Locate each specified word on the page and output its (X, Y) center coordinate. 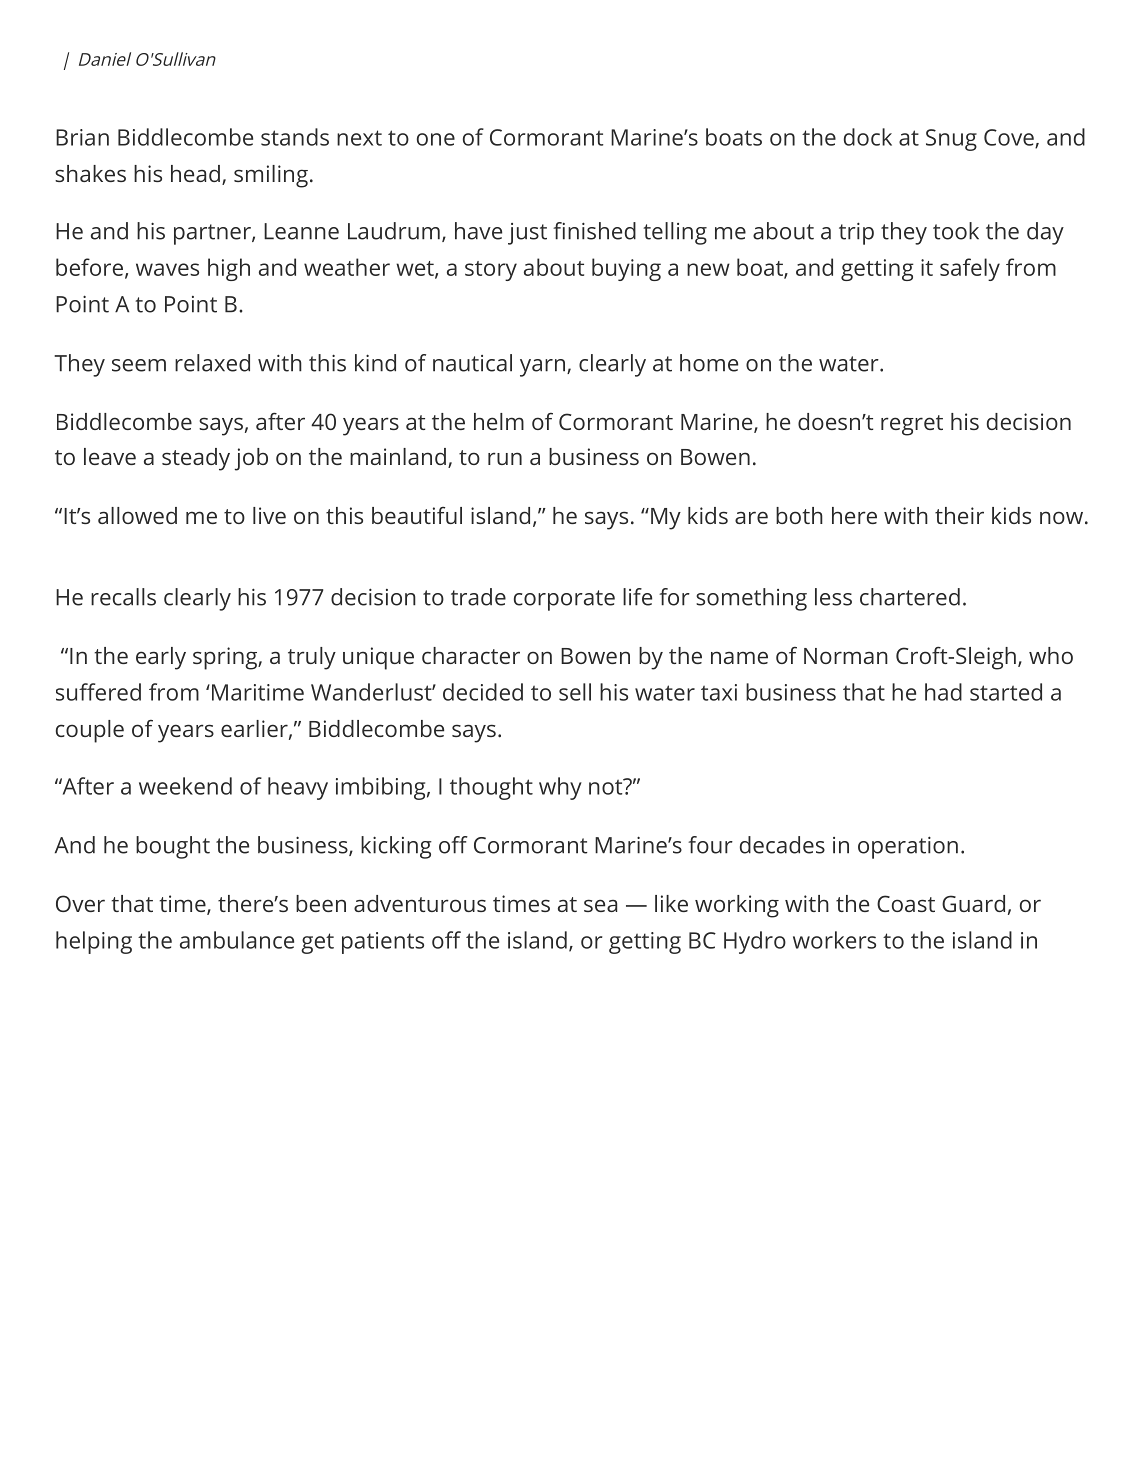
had (943, 692)
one (436, 139)
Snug (951, 140)
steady (196, 459)
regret (912, 425)
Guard (973, 903)
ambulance (237, 940)
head (195, 173)
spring (226, 658)
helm (499, 421)
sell (575, 692)
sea (600, 905)
